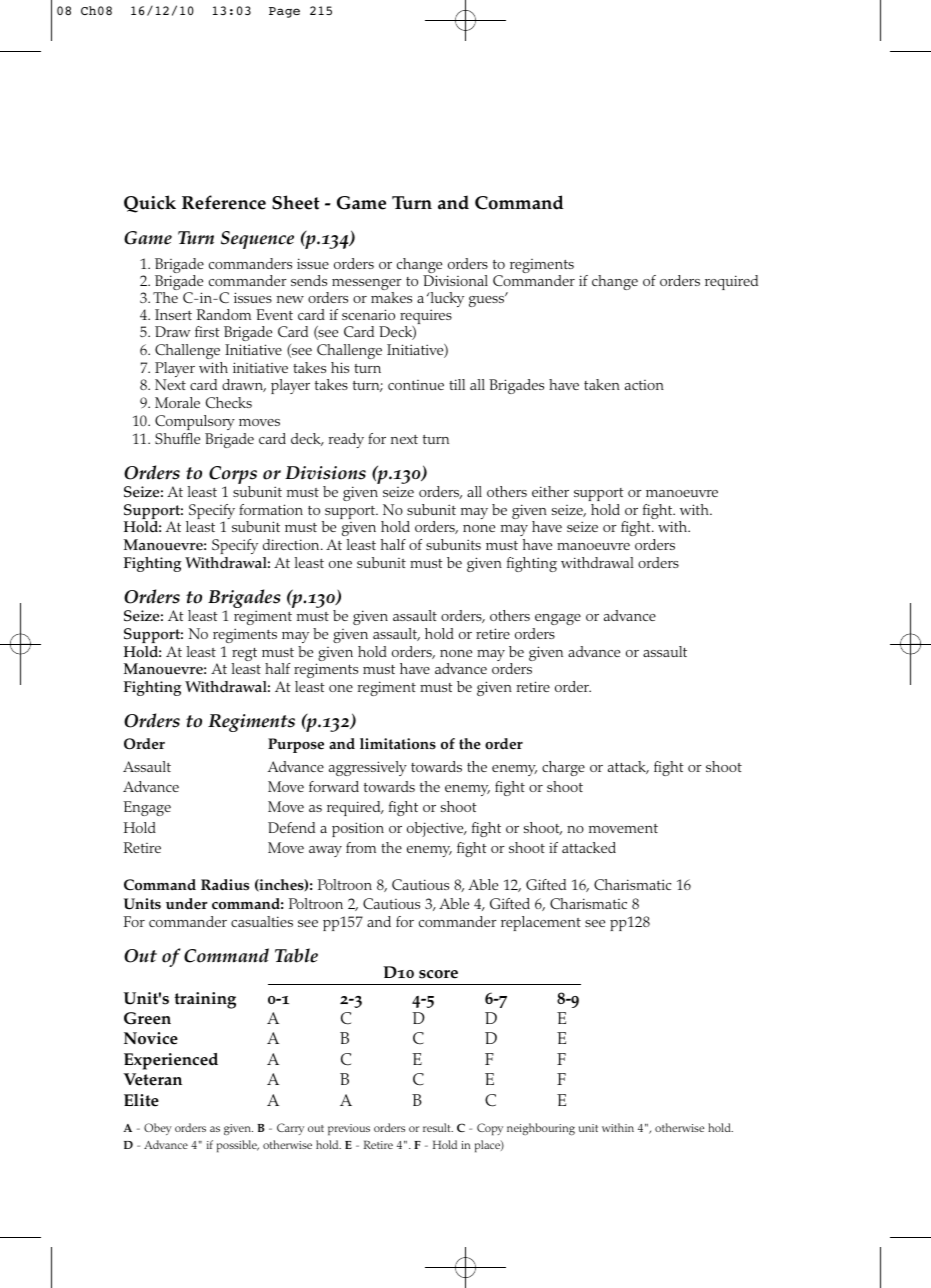  What do you see at coordinates (296, 202) in the screenshot?
I see `Sheet` at bounding box center [296, 202].
